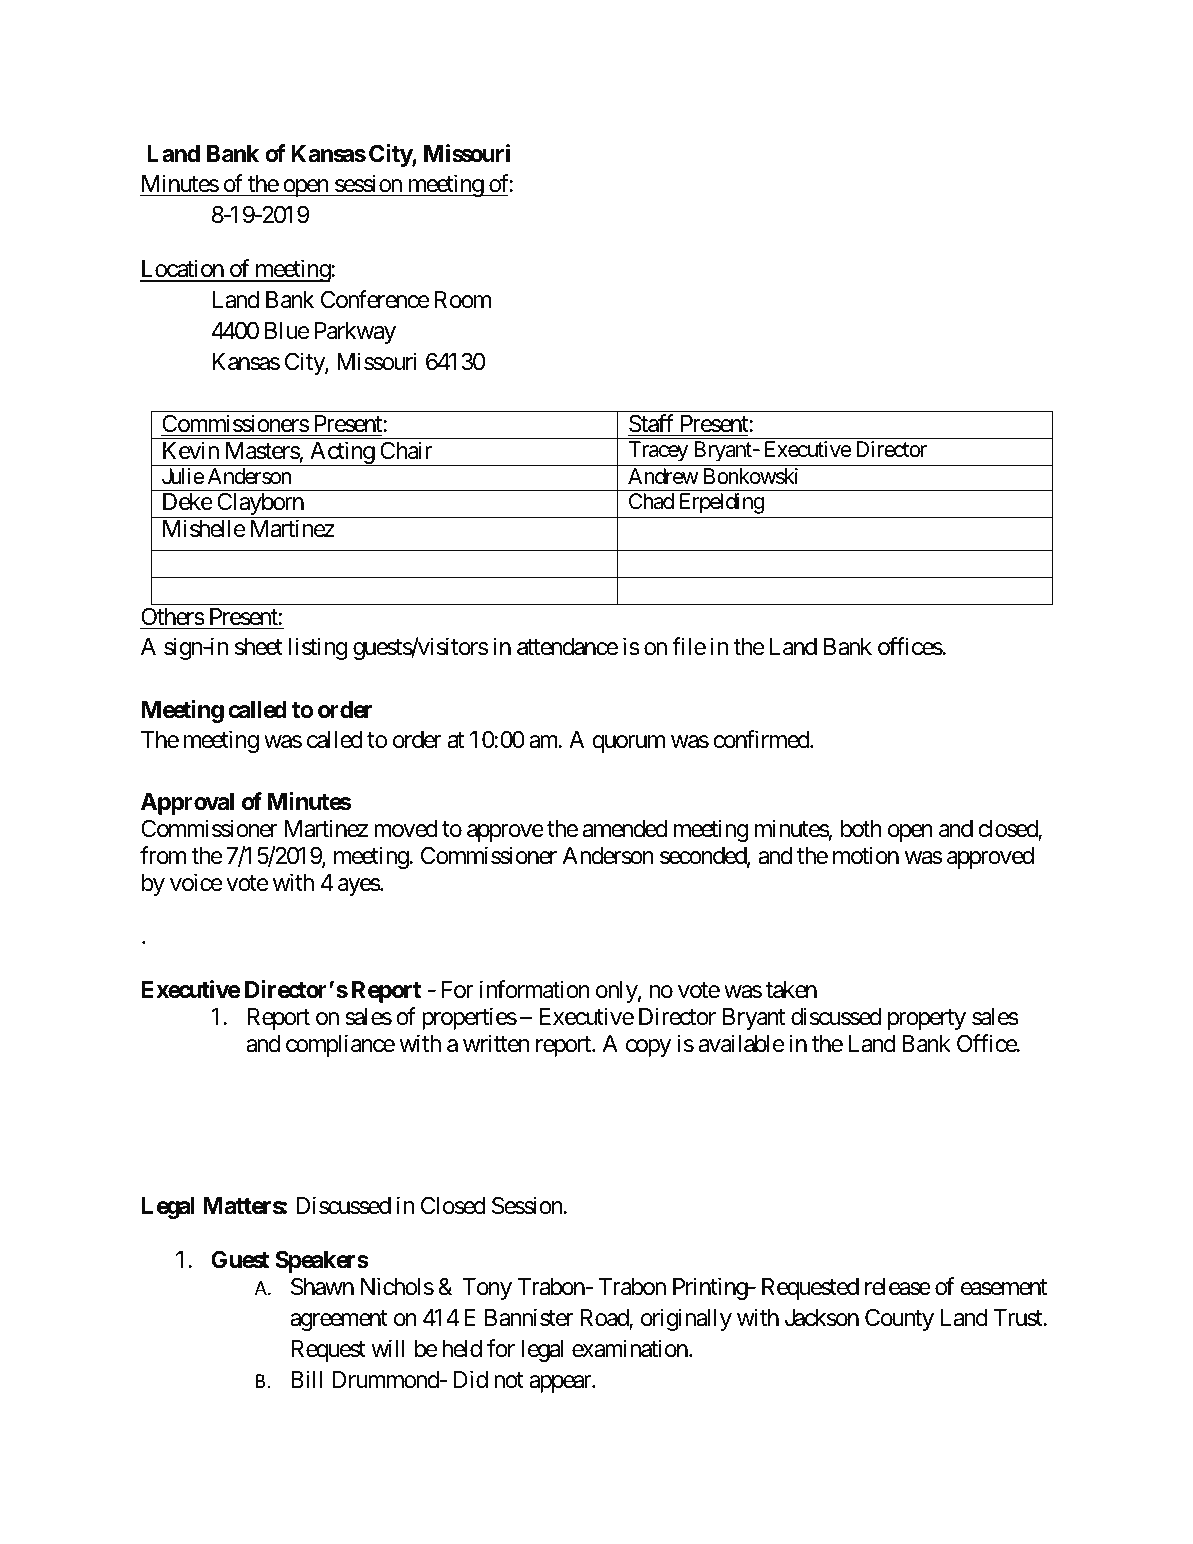 Image resolution: width=1193 pixels, height=1544 pixels. Describe the element at coordinates (648, 1048) in the screenshot. I see `copy` at that location.
